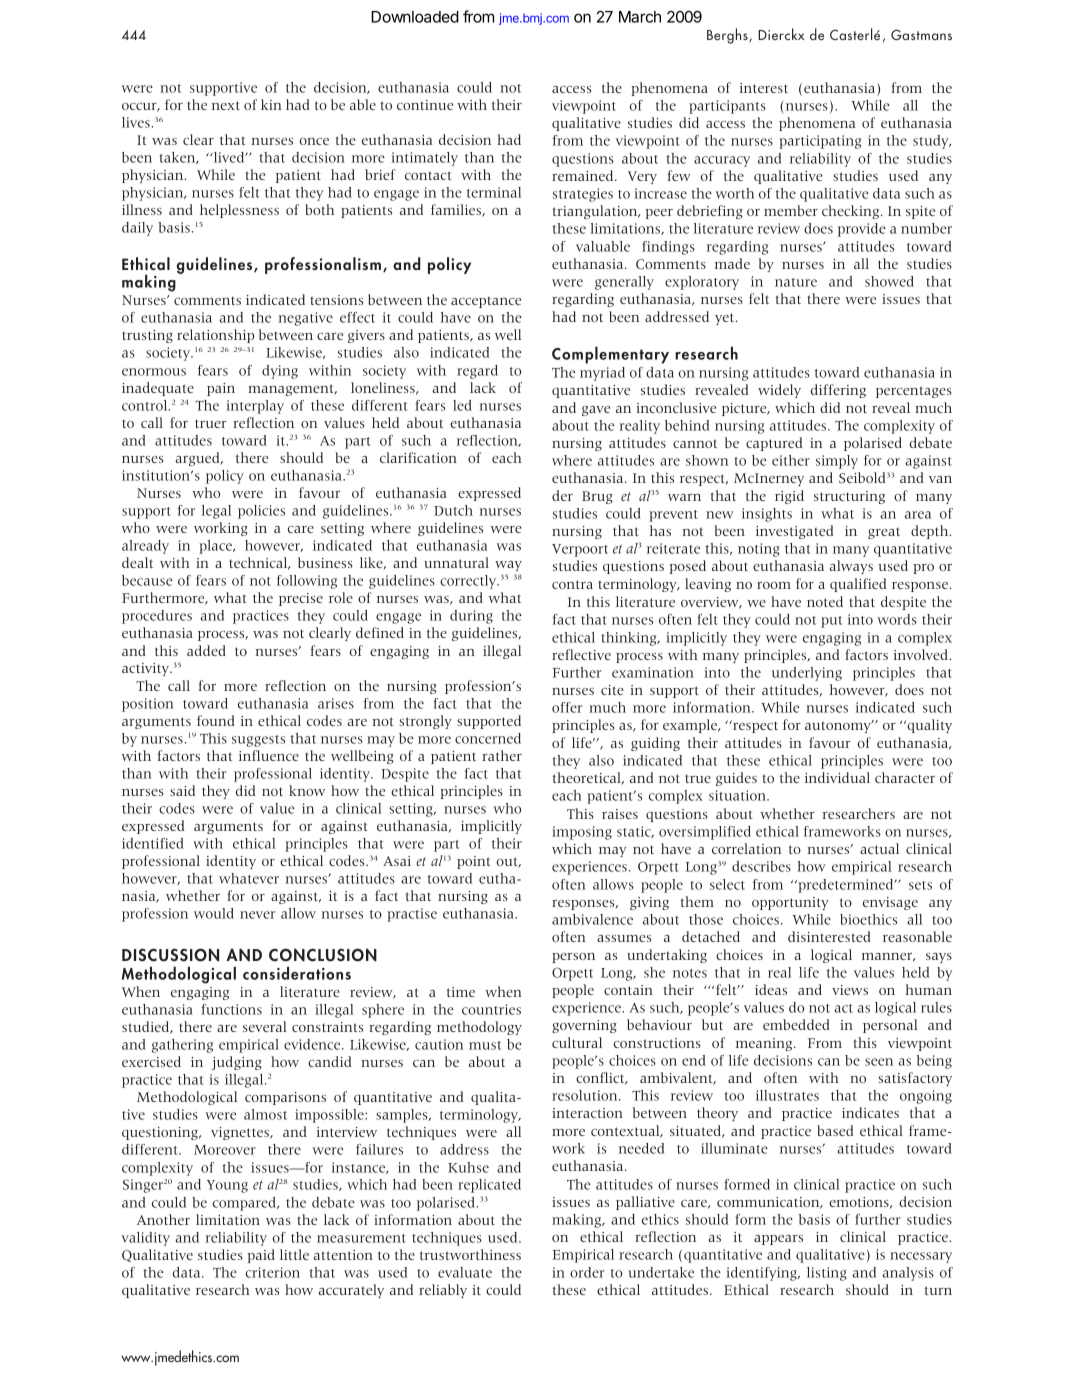 This screenshot has width=1079, height=1397. I want to click on differing, so click(838, 391).
